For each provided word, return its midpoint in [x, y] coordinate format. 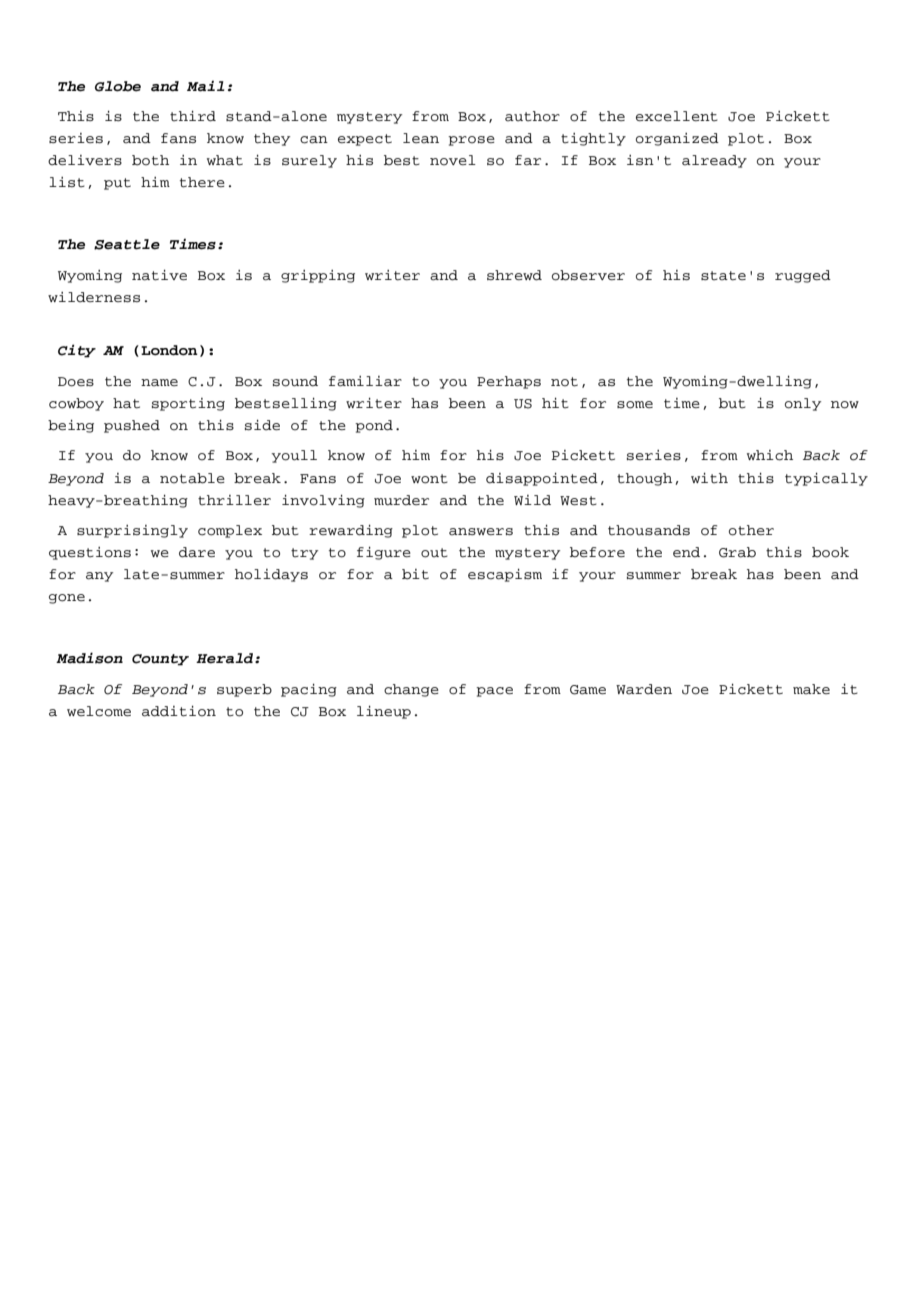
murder [401, 500]
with [709, 478]
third [193, 116]
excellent [677, 116]
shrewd [514, 275]
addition [179, 711]
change [411, 690]
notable [192, 478]
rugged [803, 276]
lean [421, 138]
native [159, 275]
